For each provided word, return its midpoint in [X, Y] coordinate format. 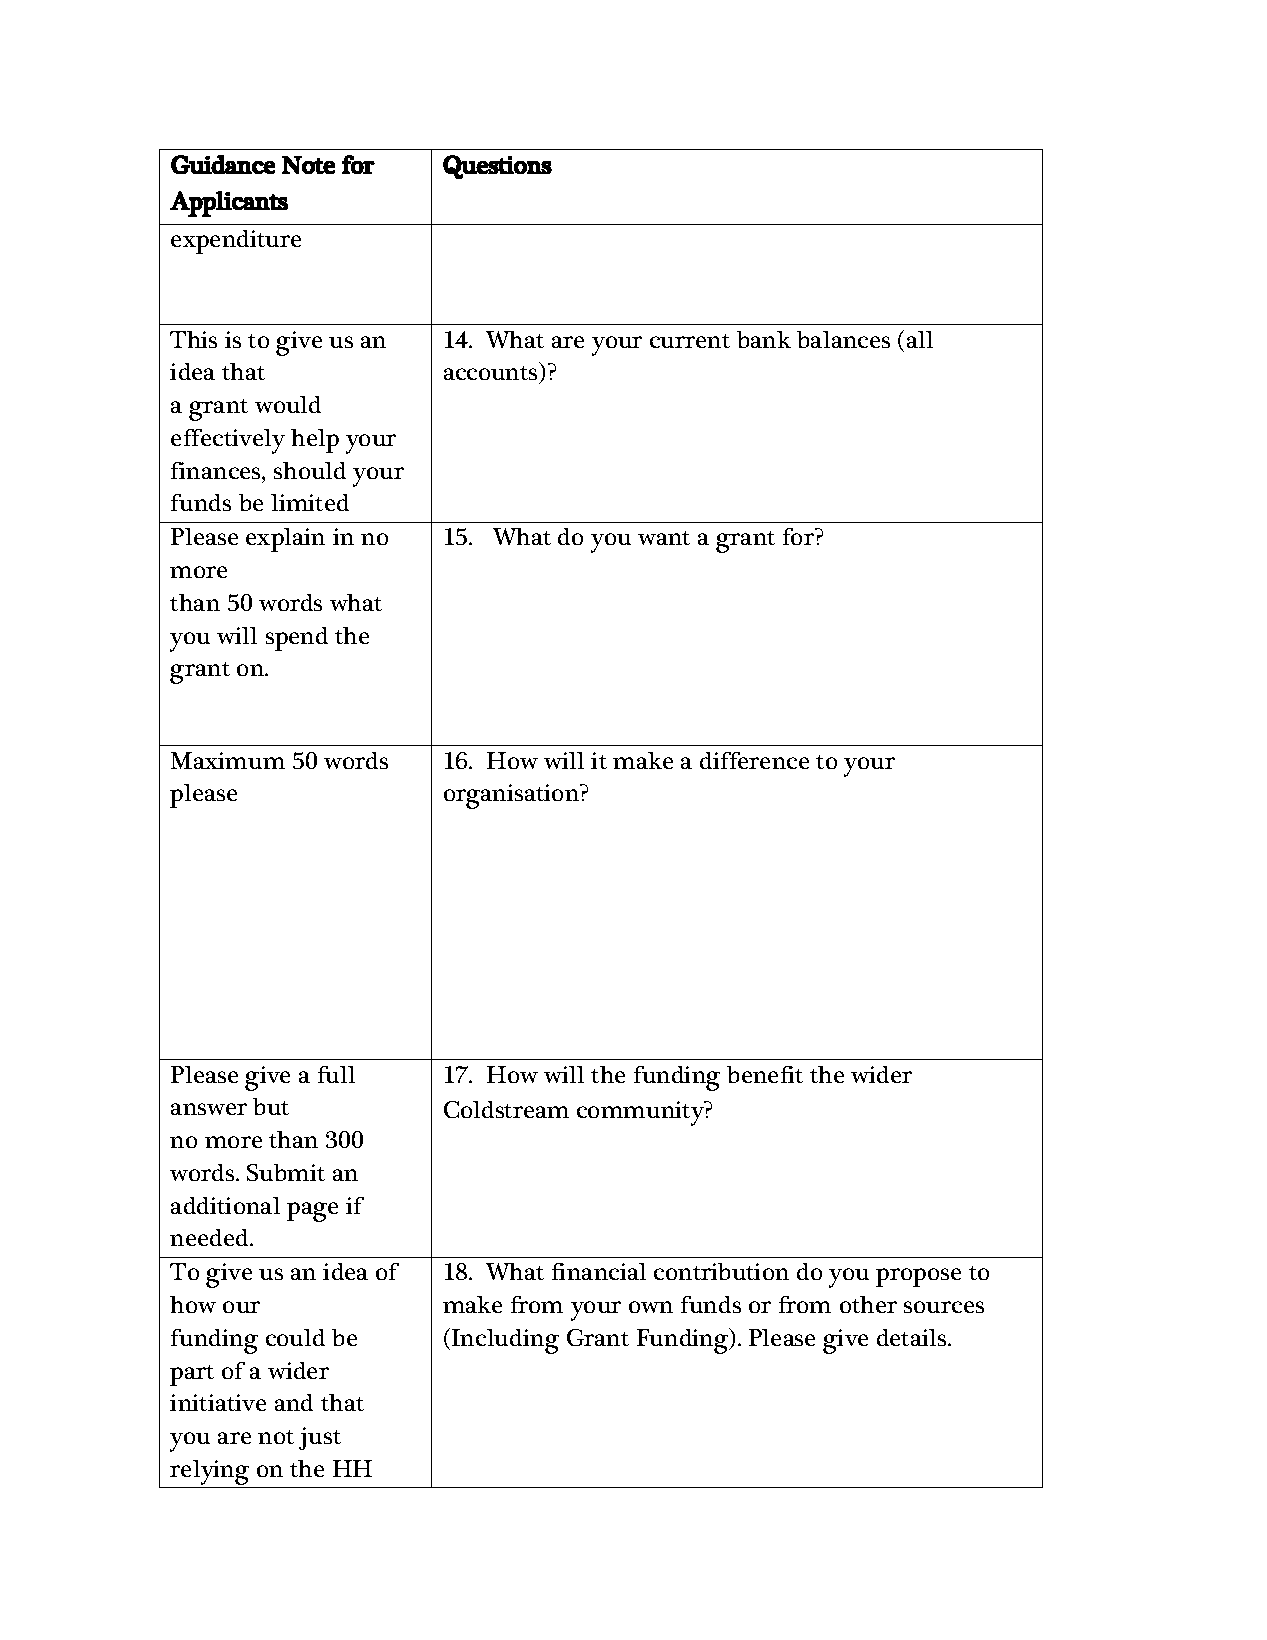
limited [310, 502]
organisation [513, 796]
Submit [286, 1172]
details [913, 1337]
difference [754, 760]
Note [308, 165]
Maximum [228, 760]
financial [599, 1271]
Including [505, 1341]
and [294, 1402]
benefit [765, 1074]
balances [843, 339]
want [664, 538]
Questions [497, 167]
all [920, 339]
